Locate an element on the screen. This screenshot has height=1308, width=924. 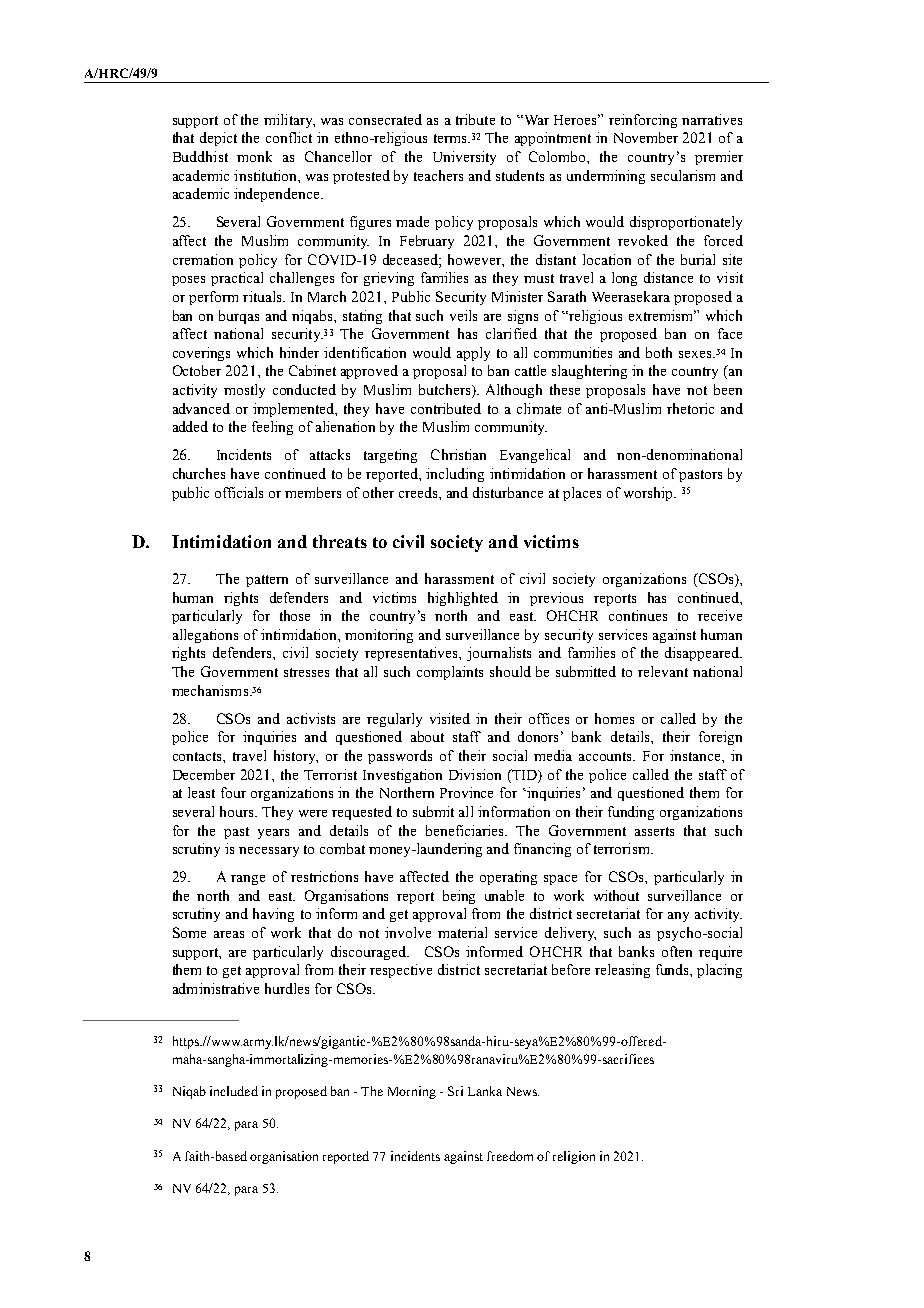
any is located at coordinates (678, 917).
